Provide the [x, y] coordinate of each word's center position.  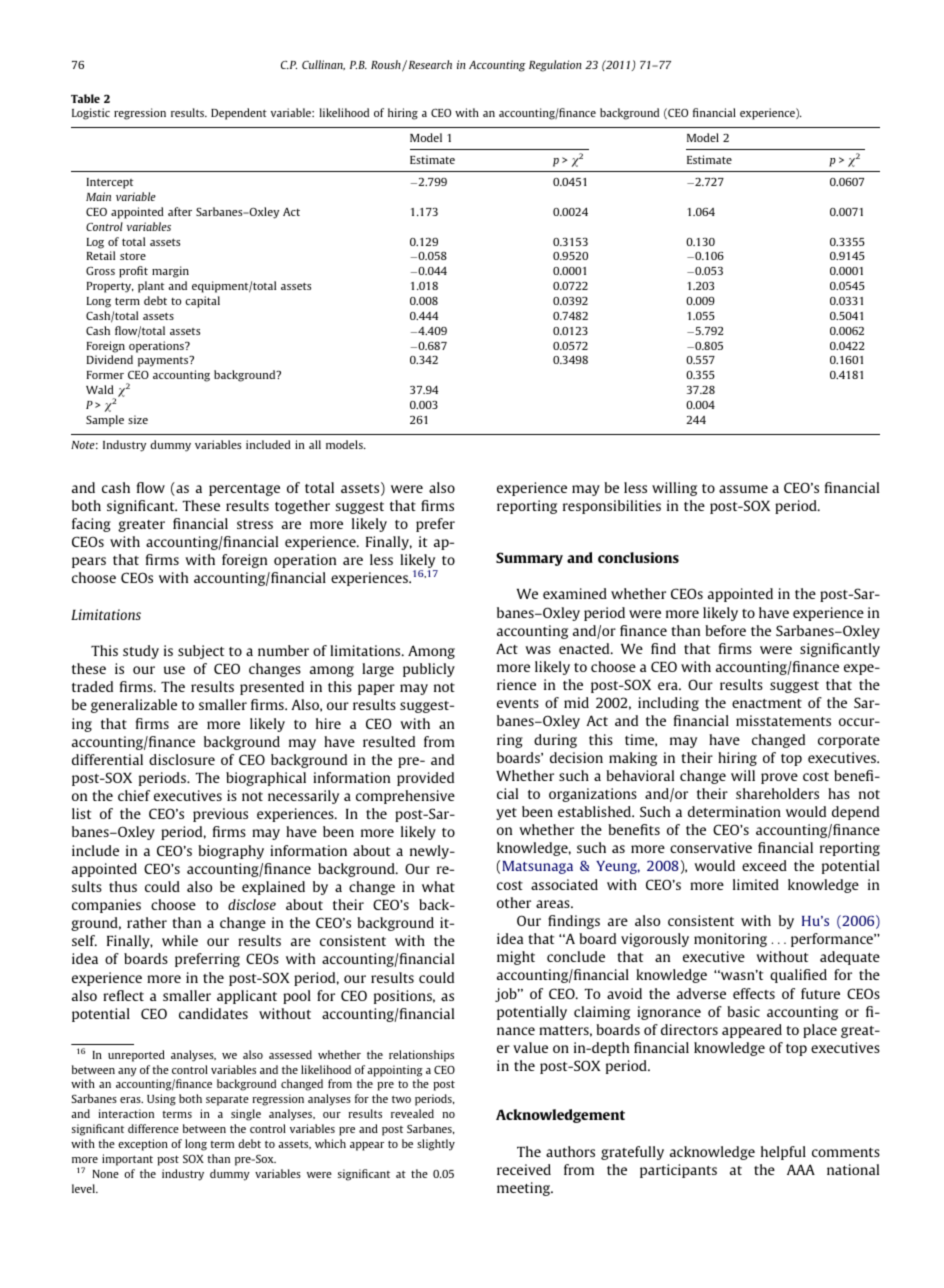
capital [202, 302]
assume [743, 489]
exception [143, 1145]
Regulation [555, 66]
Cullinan [323, 65]
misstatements [783, 720]
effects [754, 993]
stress [255, 524]
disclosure [182, 759]
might [516, 958]
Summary [529, 559]
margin [170, 272]
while [180, 940]
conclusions [638, 557]
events [518, 703]
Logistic [91, 114]
